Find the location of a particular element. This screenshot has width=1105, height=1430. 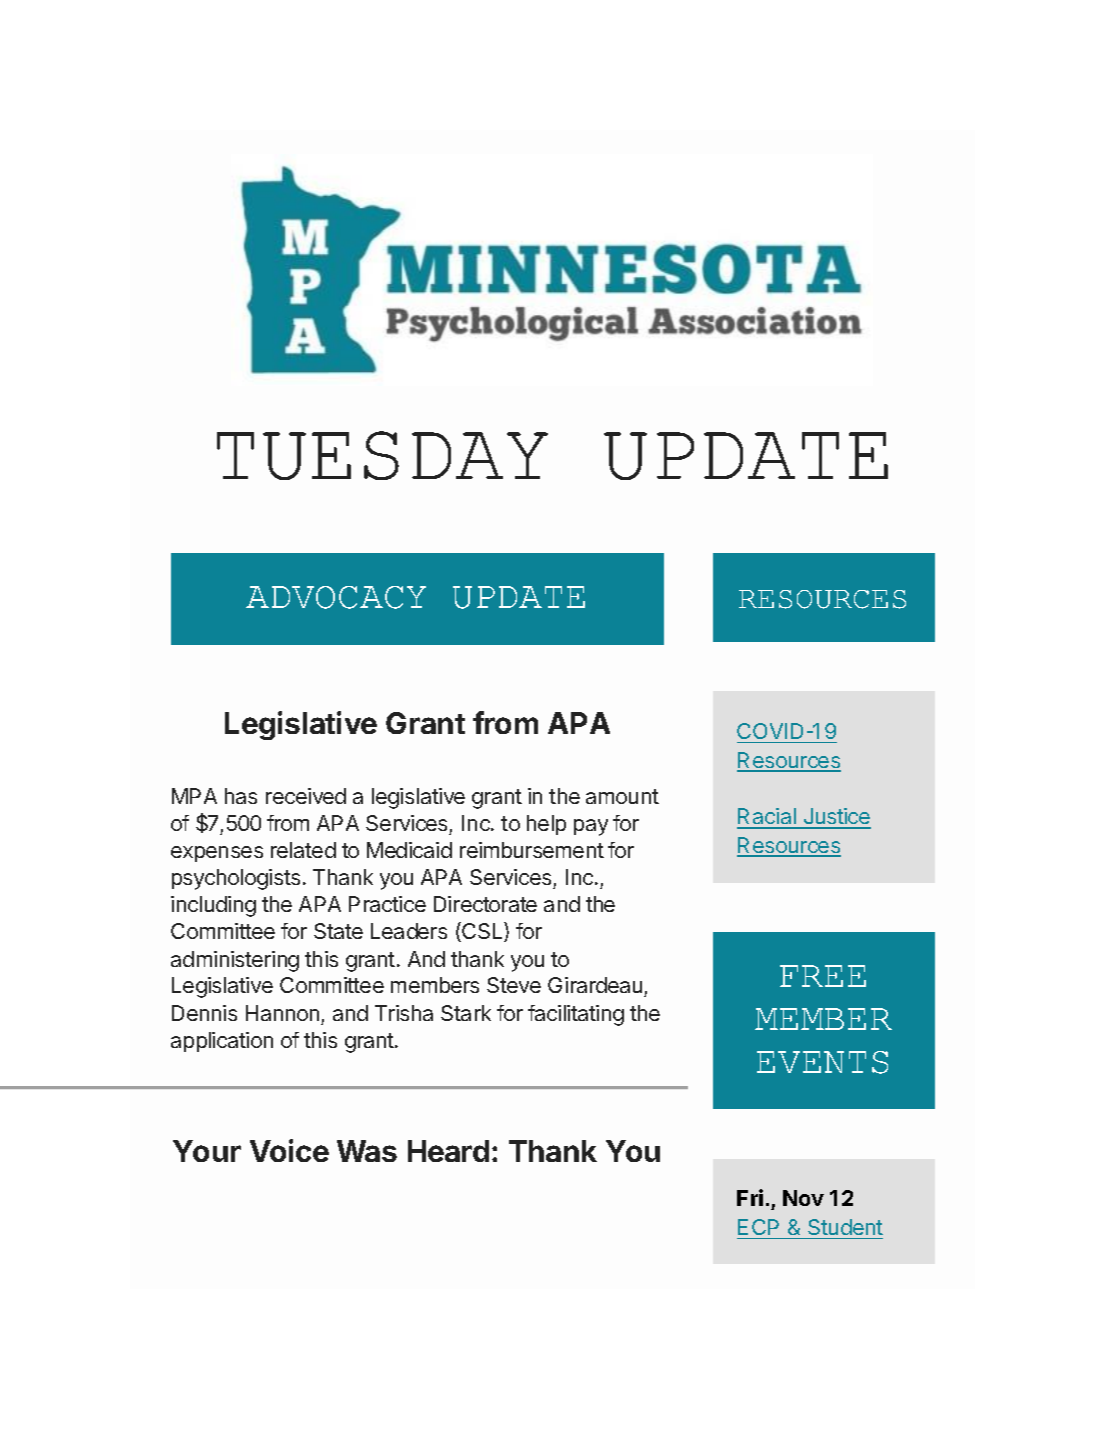

has is located at coordinates (241, 796).
